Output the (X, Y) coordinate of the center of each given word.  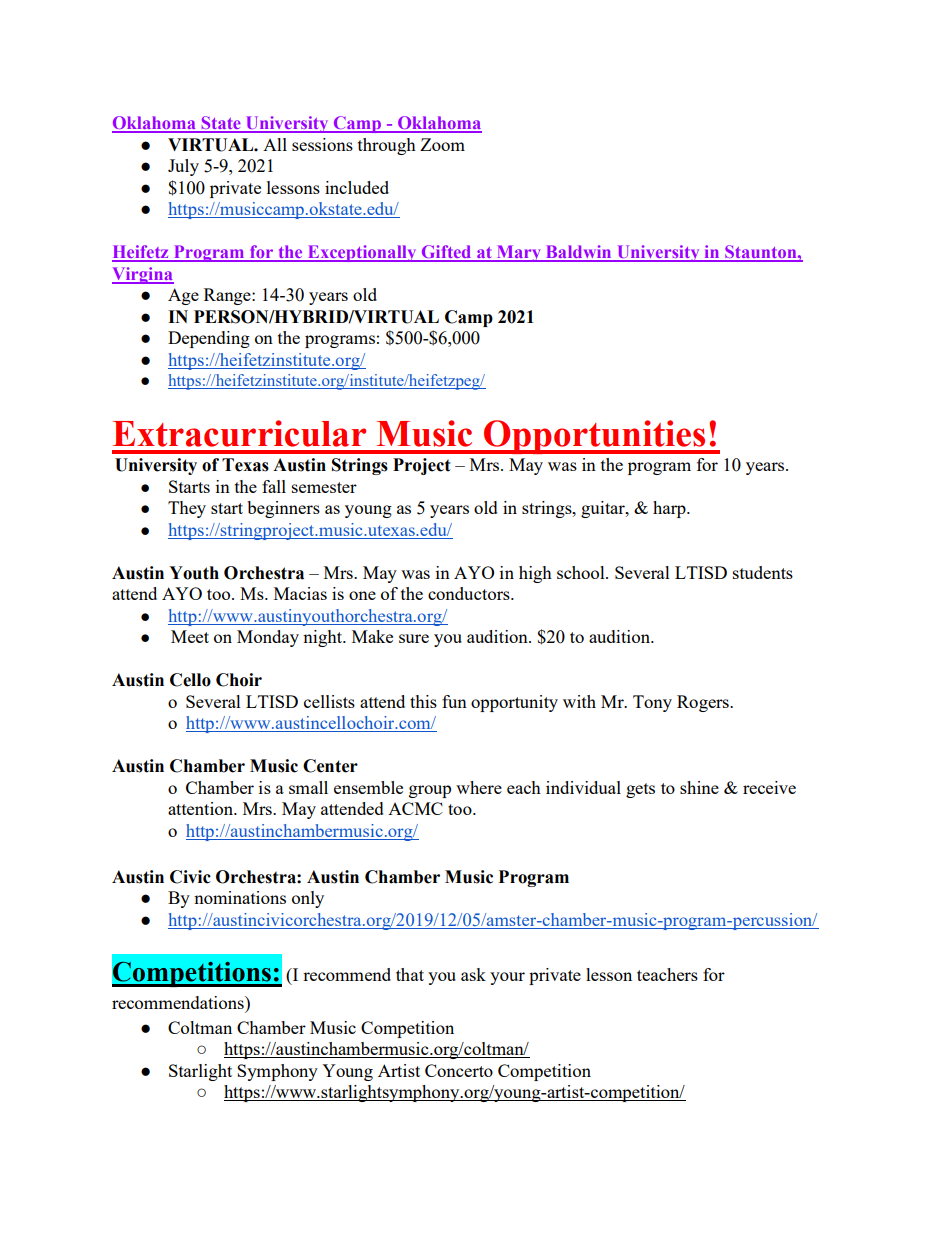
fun (454, 701)
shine (699, 787)
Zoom (442, 144)
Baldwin (578, 253)
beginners (283, 509)
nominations (240, 897)
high (535, 574)
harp (670, 509)
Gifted (446, 253)
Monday (268, 638)
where (479, 787)
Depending (209, 339)
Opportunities (595, 437)
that (410, 974)
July (183, 167)
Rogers (704, 703)
